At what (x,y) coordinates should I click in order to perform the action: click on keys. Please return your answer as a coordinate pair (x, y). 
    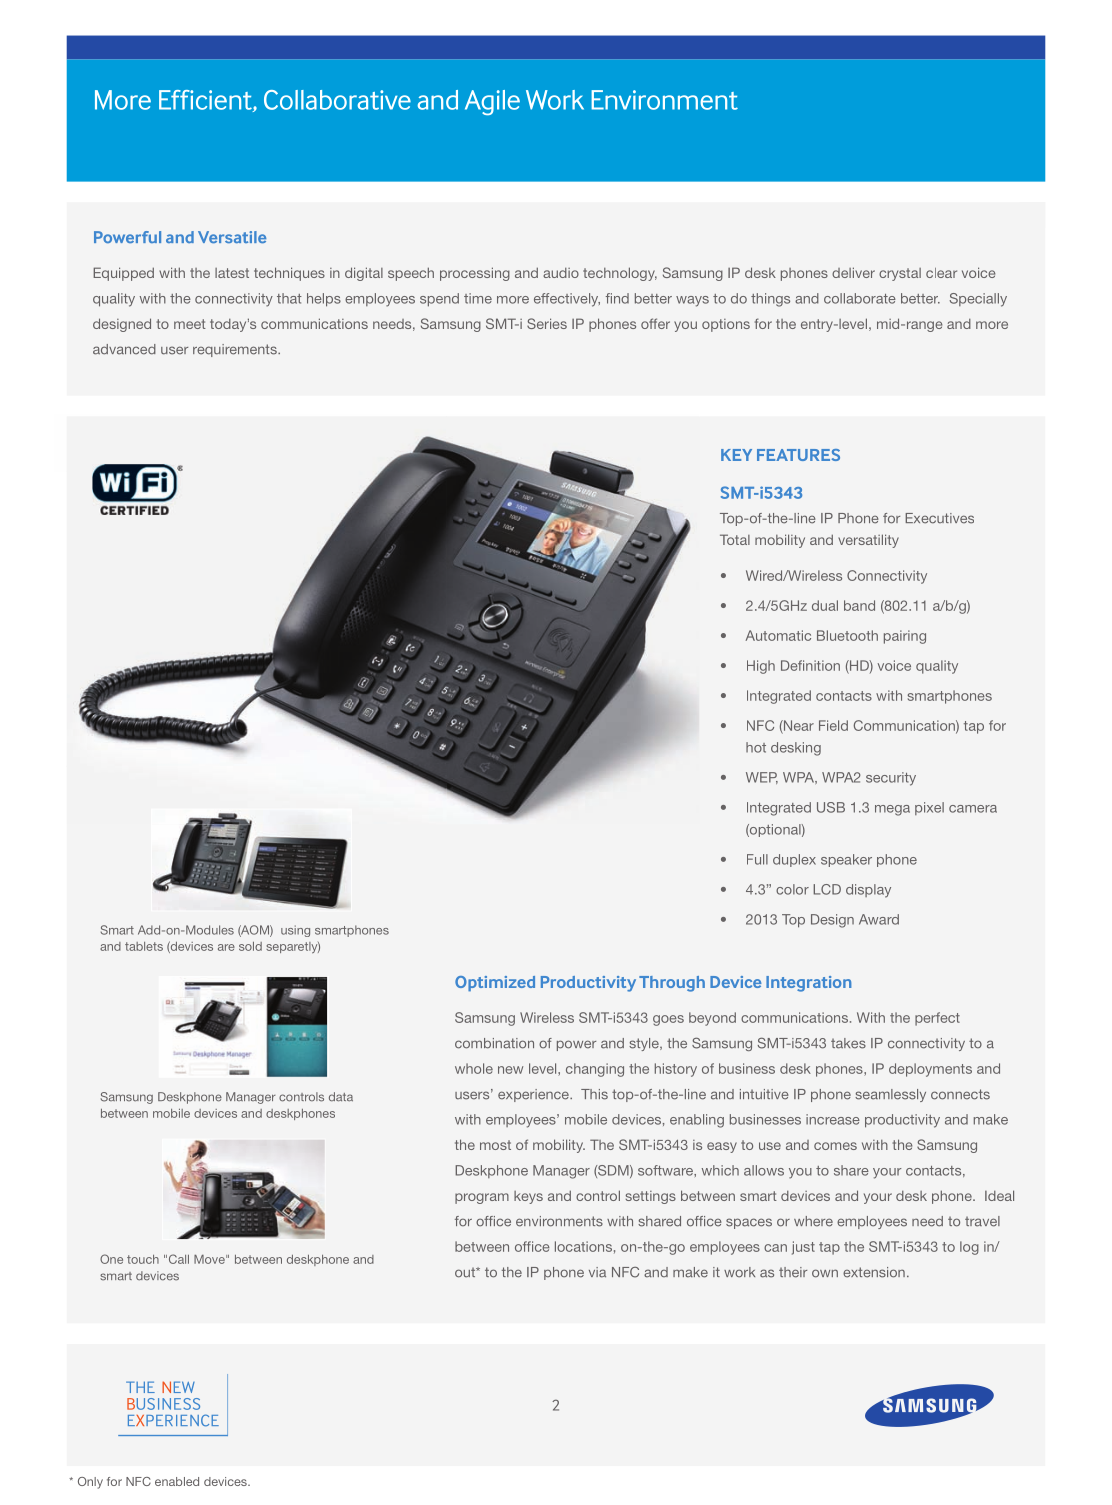
    Looking at the image, I should click on (528, 1197).
